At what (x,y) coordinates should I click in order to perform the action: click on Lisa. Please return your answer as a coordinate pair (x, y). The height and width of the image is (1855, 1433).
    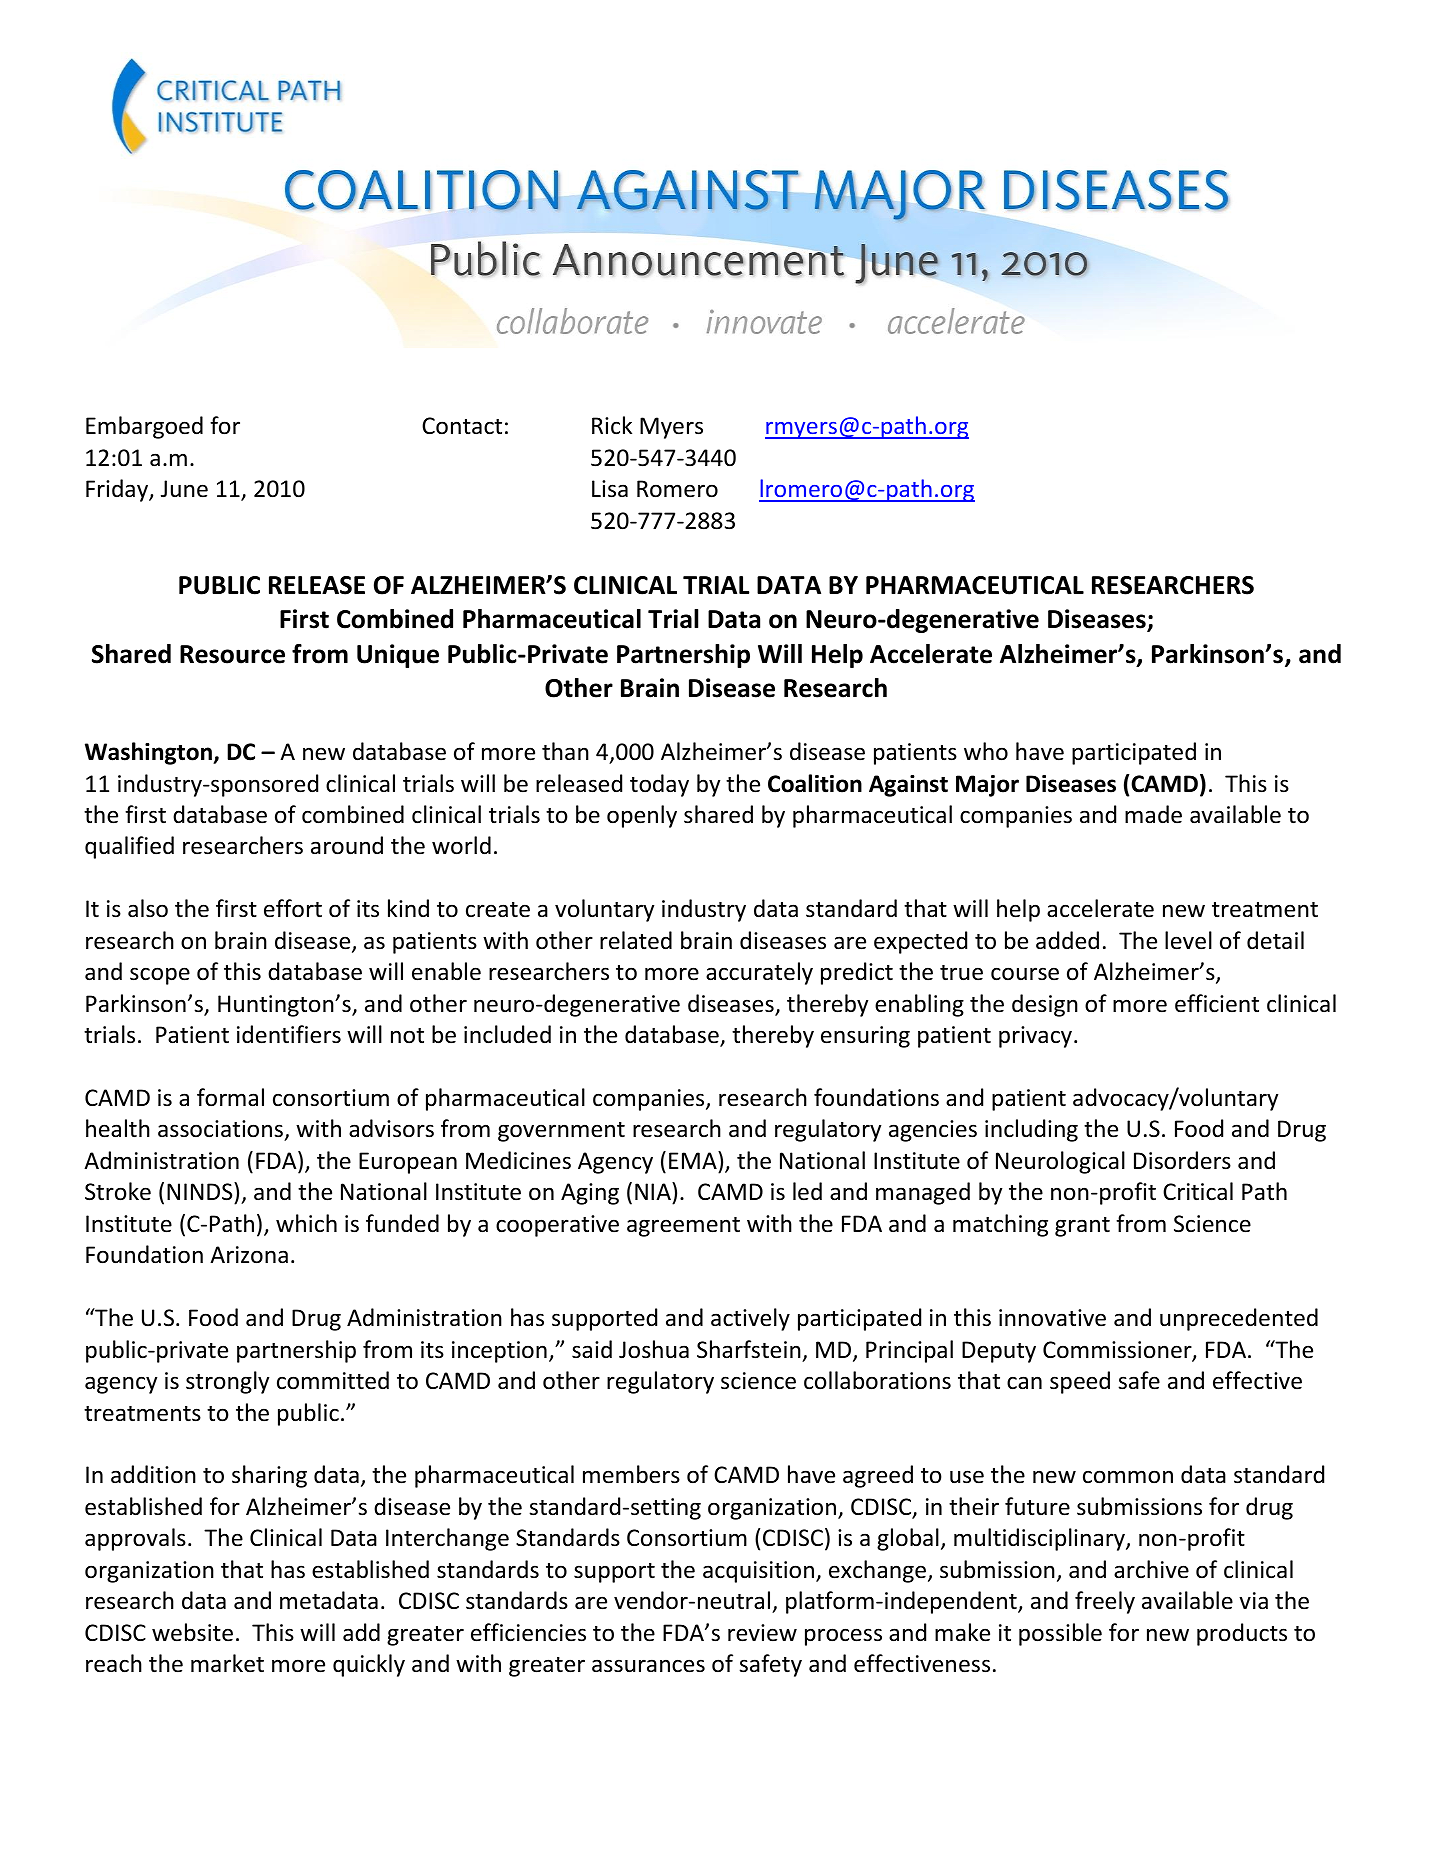
    Looking at the image, I should click on (610, 489).
